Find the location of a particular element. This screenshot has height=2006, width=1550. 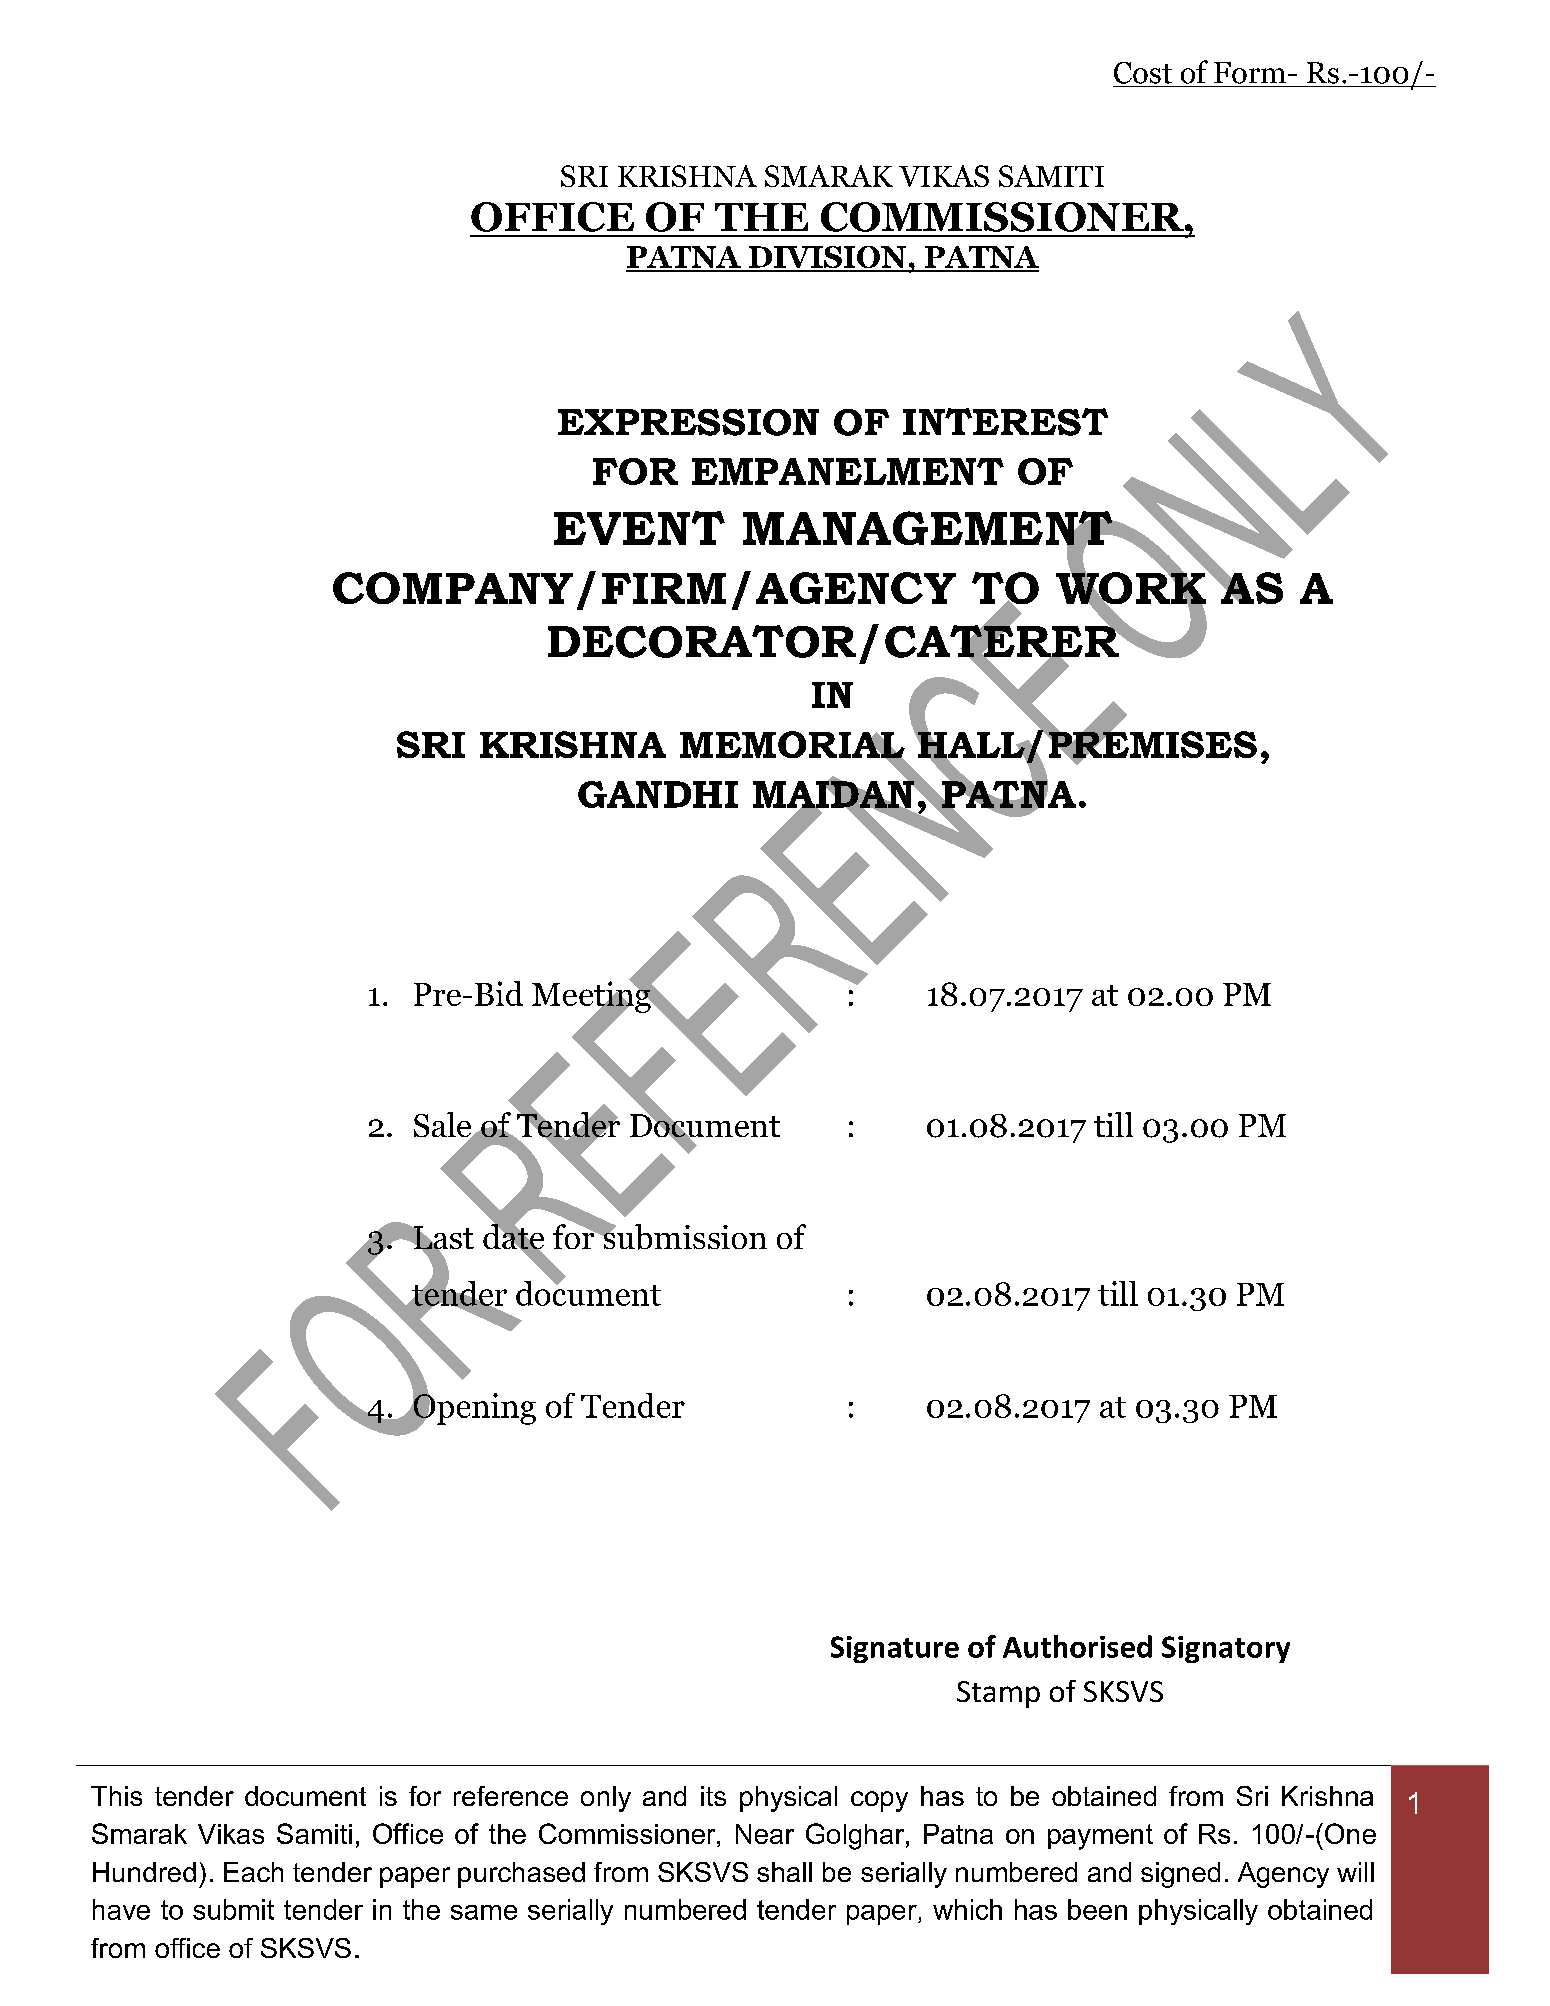

signed is located at coordinates (1180, 1875).
